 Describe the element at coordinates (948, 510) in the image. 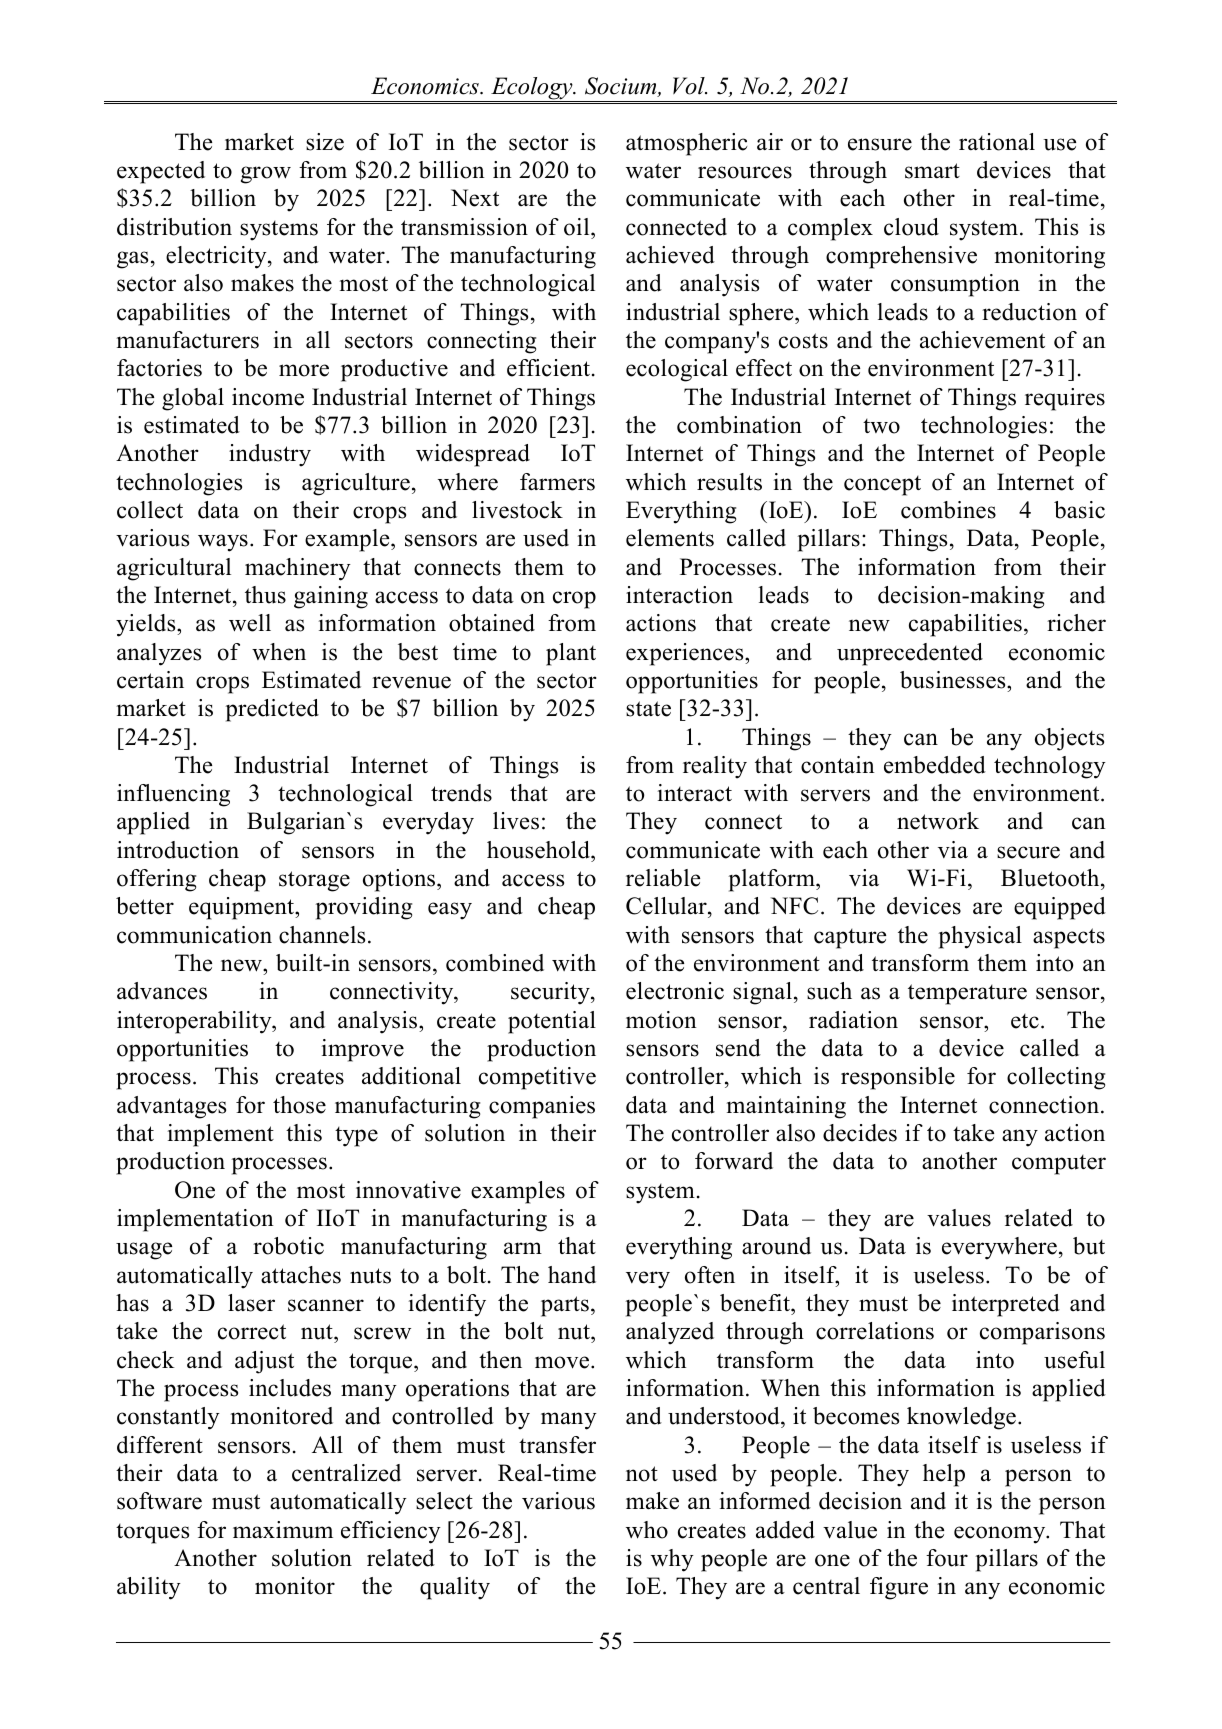

I see `combines` at that location.
